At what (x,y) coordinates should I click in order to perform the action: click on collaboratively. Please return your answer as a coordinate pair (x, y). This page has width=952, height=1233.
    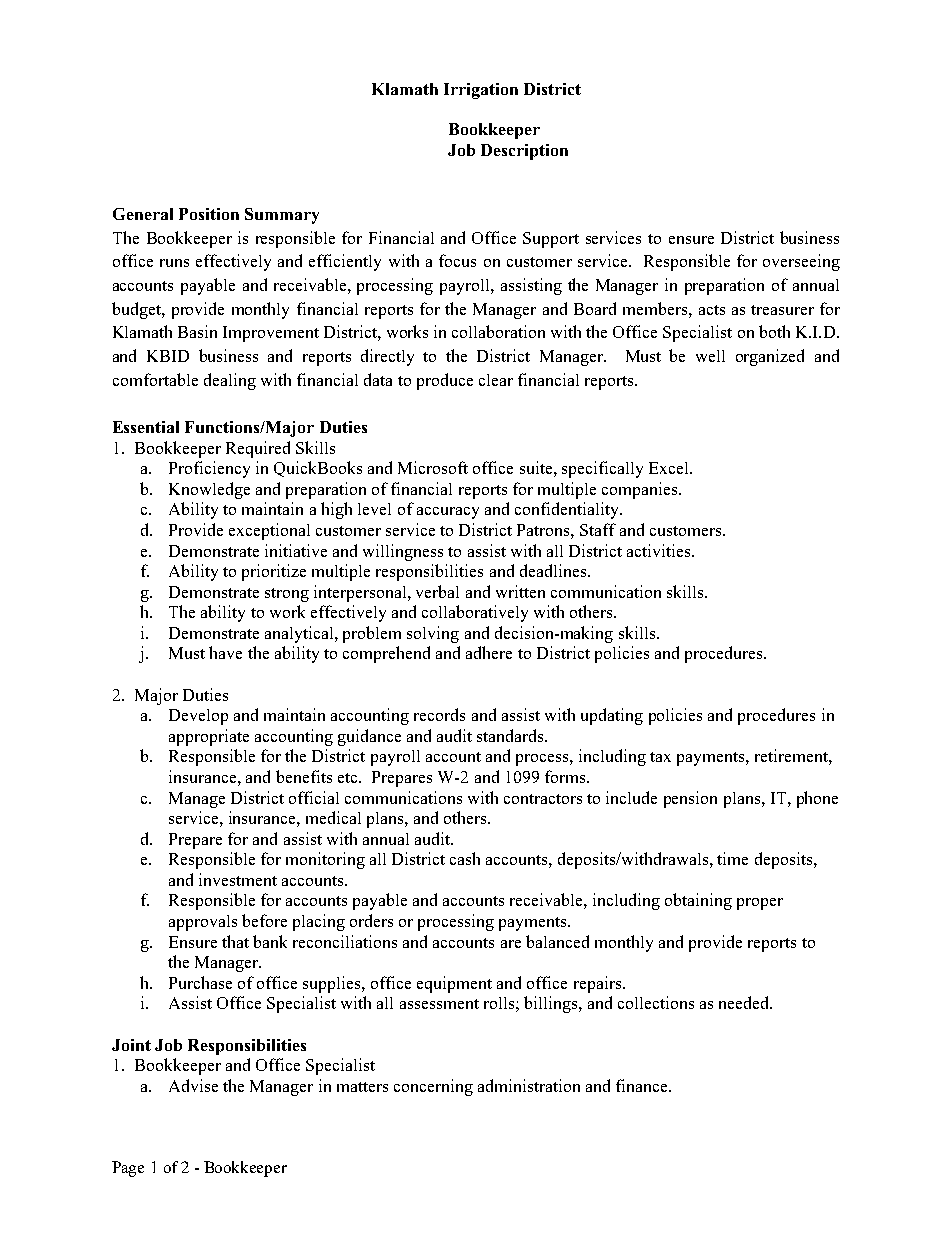
    Looking at the image, I should click on (475, 613).
